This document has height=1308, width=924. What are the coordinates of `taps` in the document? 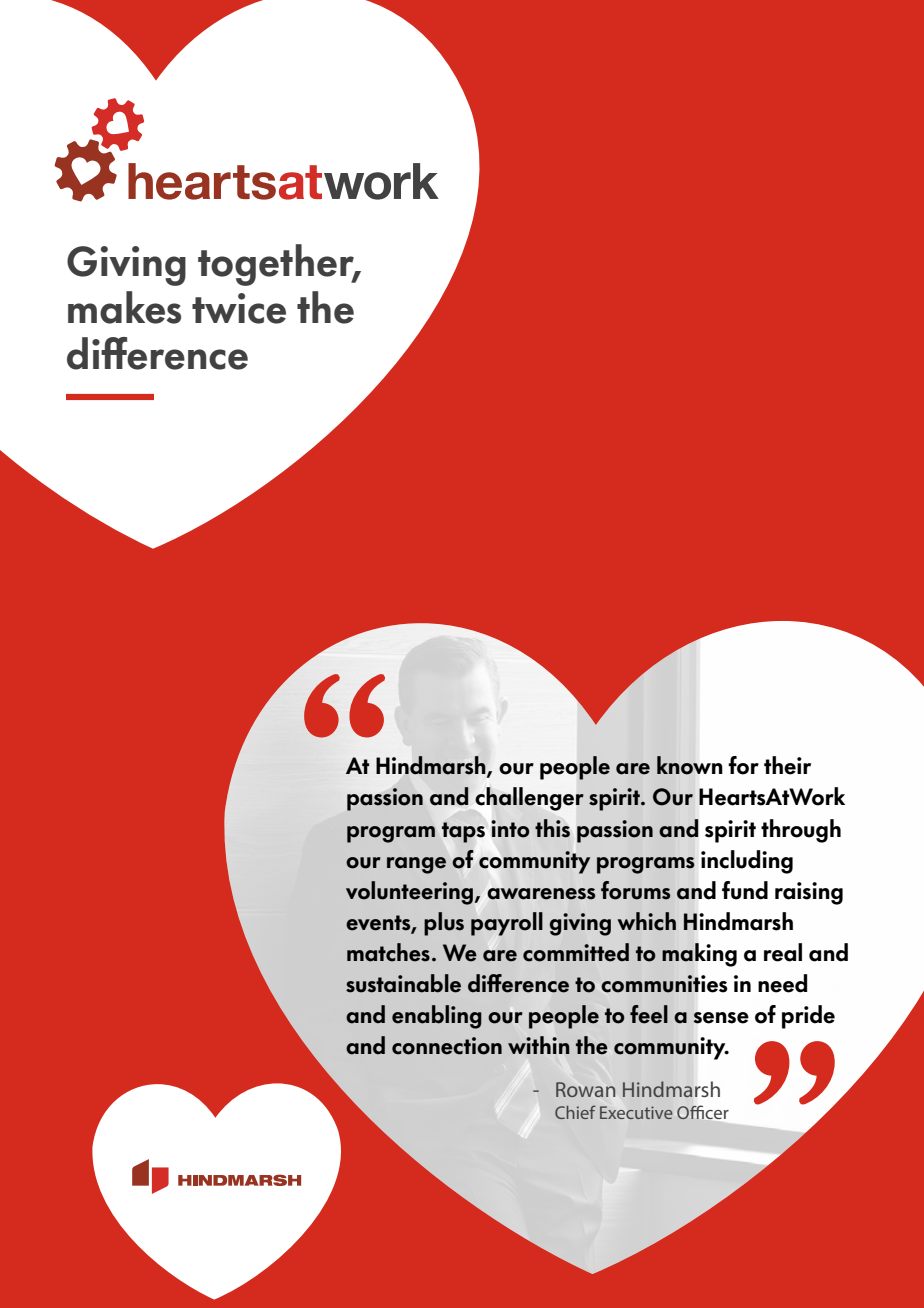 It's located at (463, 832).
